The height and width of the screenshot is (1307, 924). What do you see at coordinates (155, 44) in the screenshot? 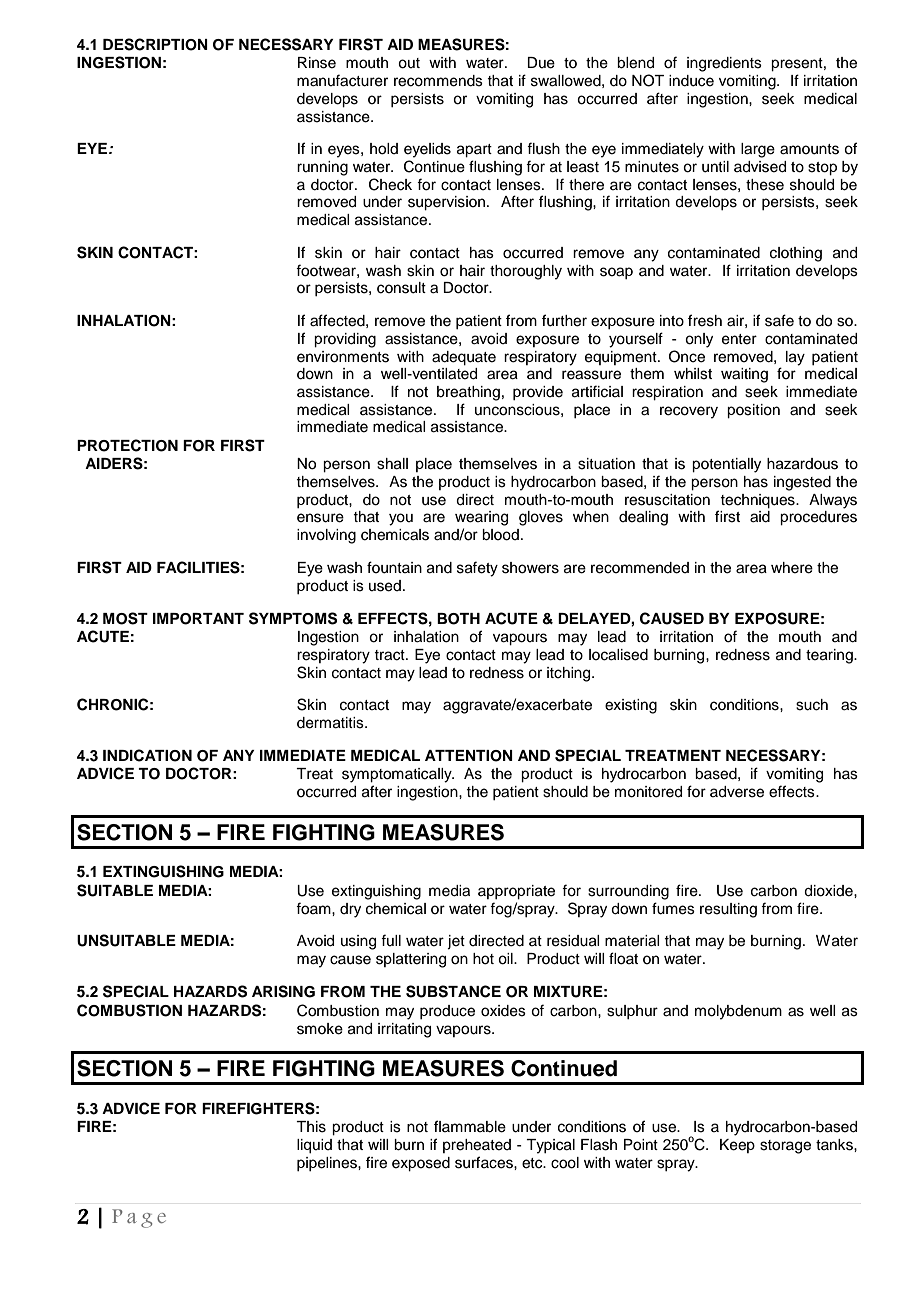
I see `DESCRIPTION` at bounding box center [155, 44].
